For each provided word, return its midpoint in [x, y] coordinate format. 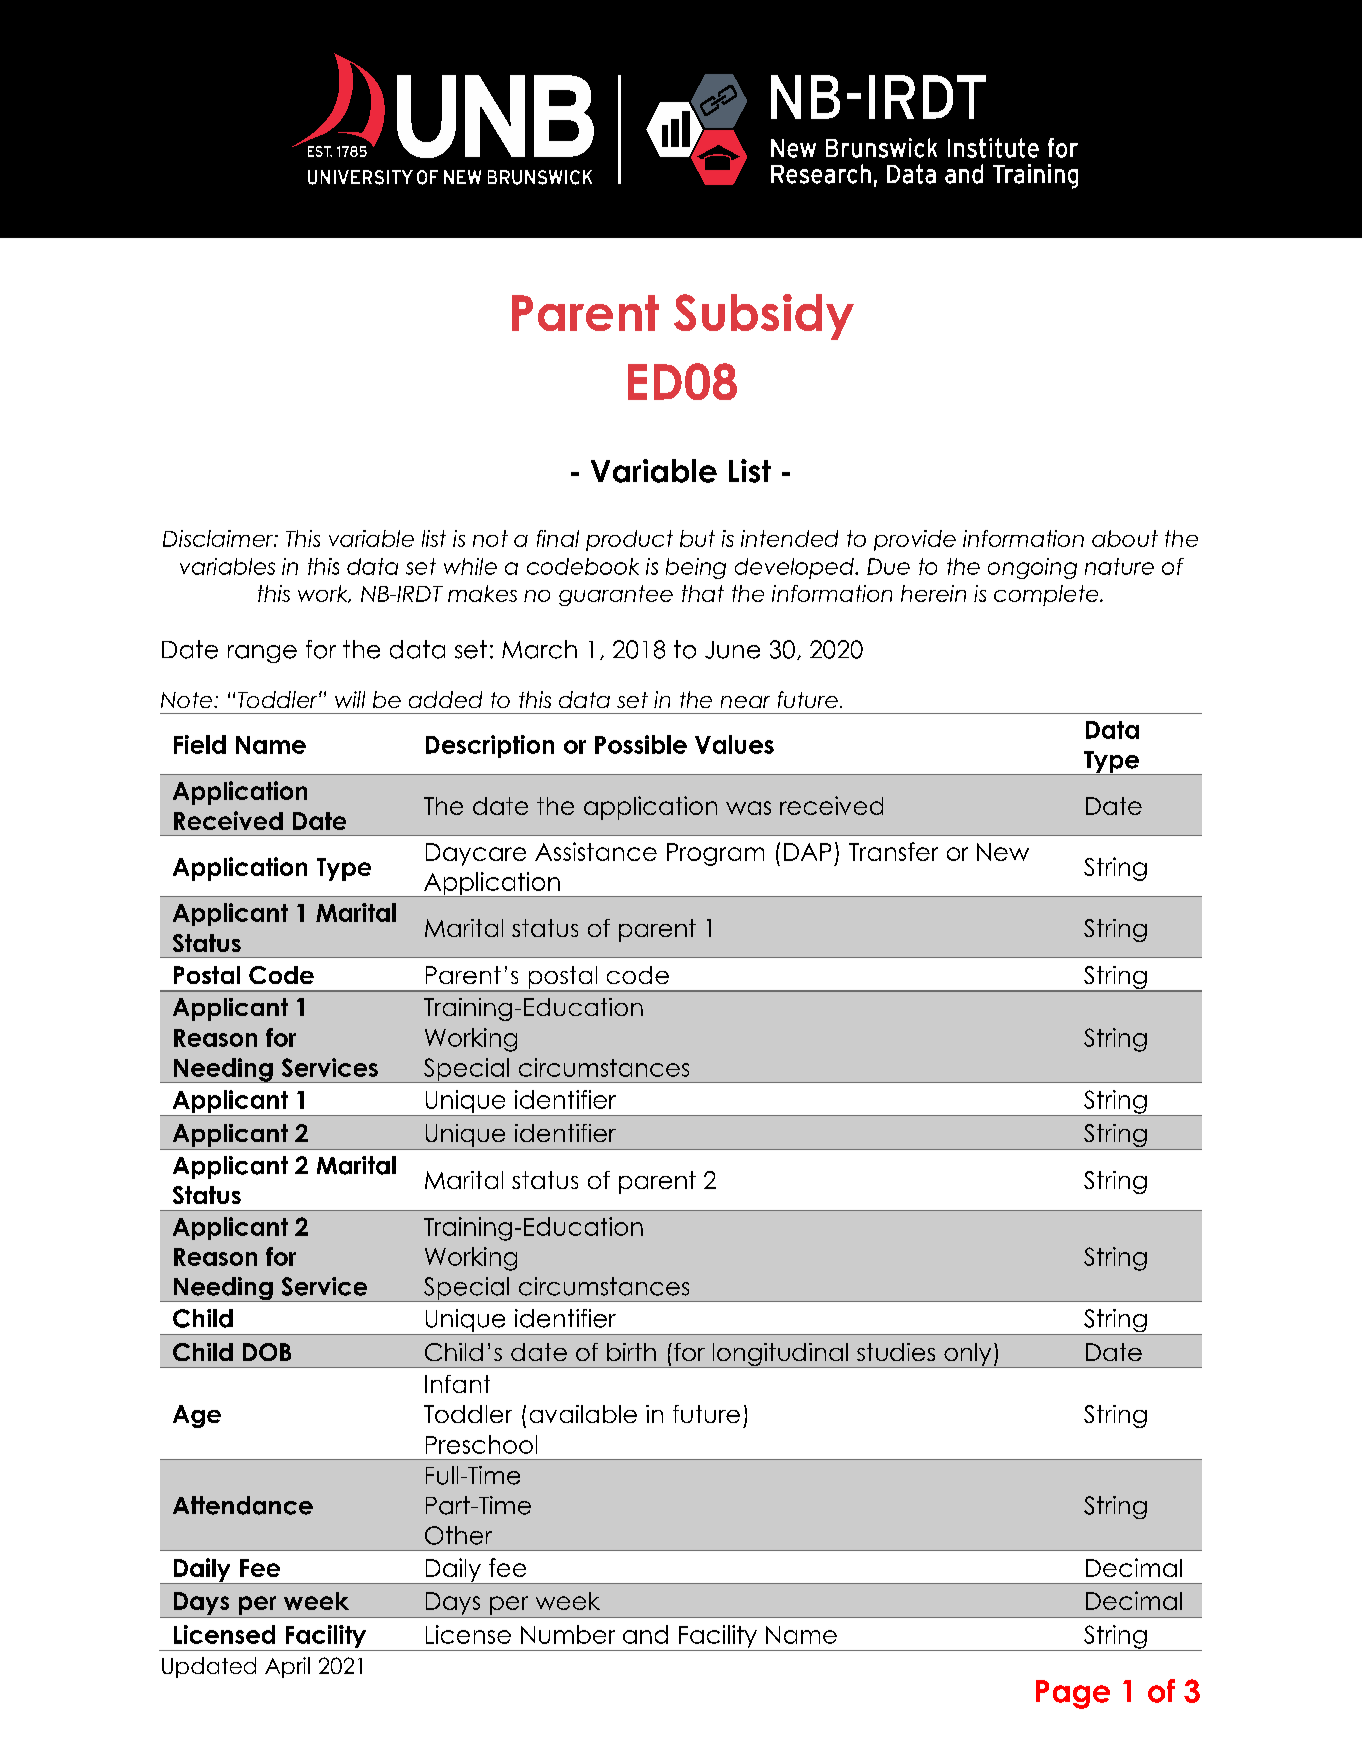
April [287, 1667]
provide [915, 540]
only [968, 1355]
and [645, 1634]
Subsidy [764, 317]
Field [200, 744]
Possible [641, 744]
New [1003, 852]
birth [631, 1352]
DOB [267, 1352]
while [470, 566]
